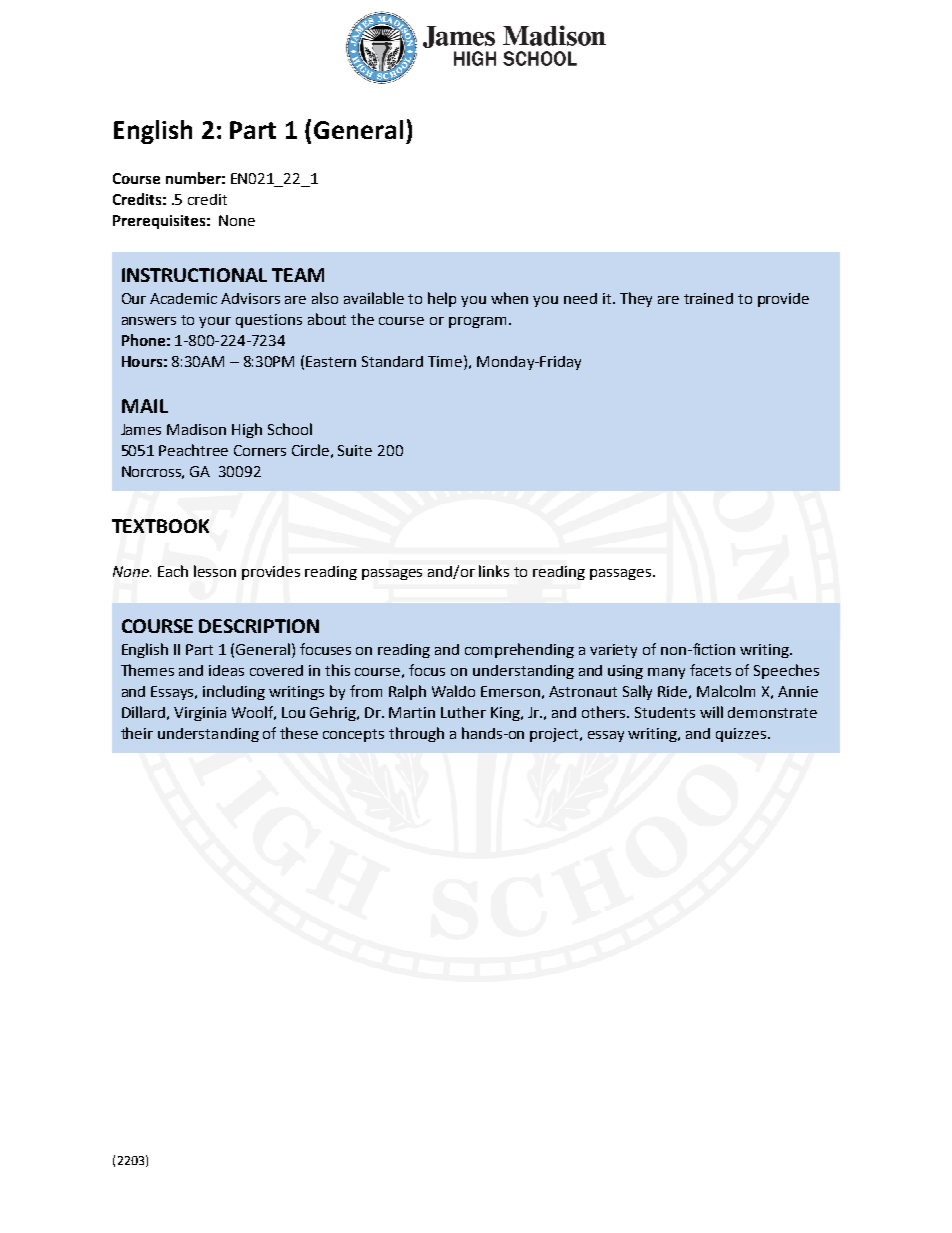 This screenshot has width=952, height=1233. I want to click on links, so click(494, 571).
